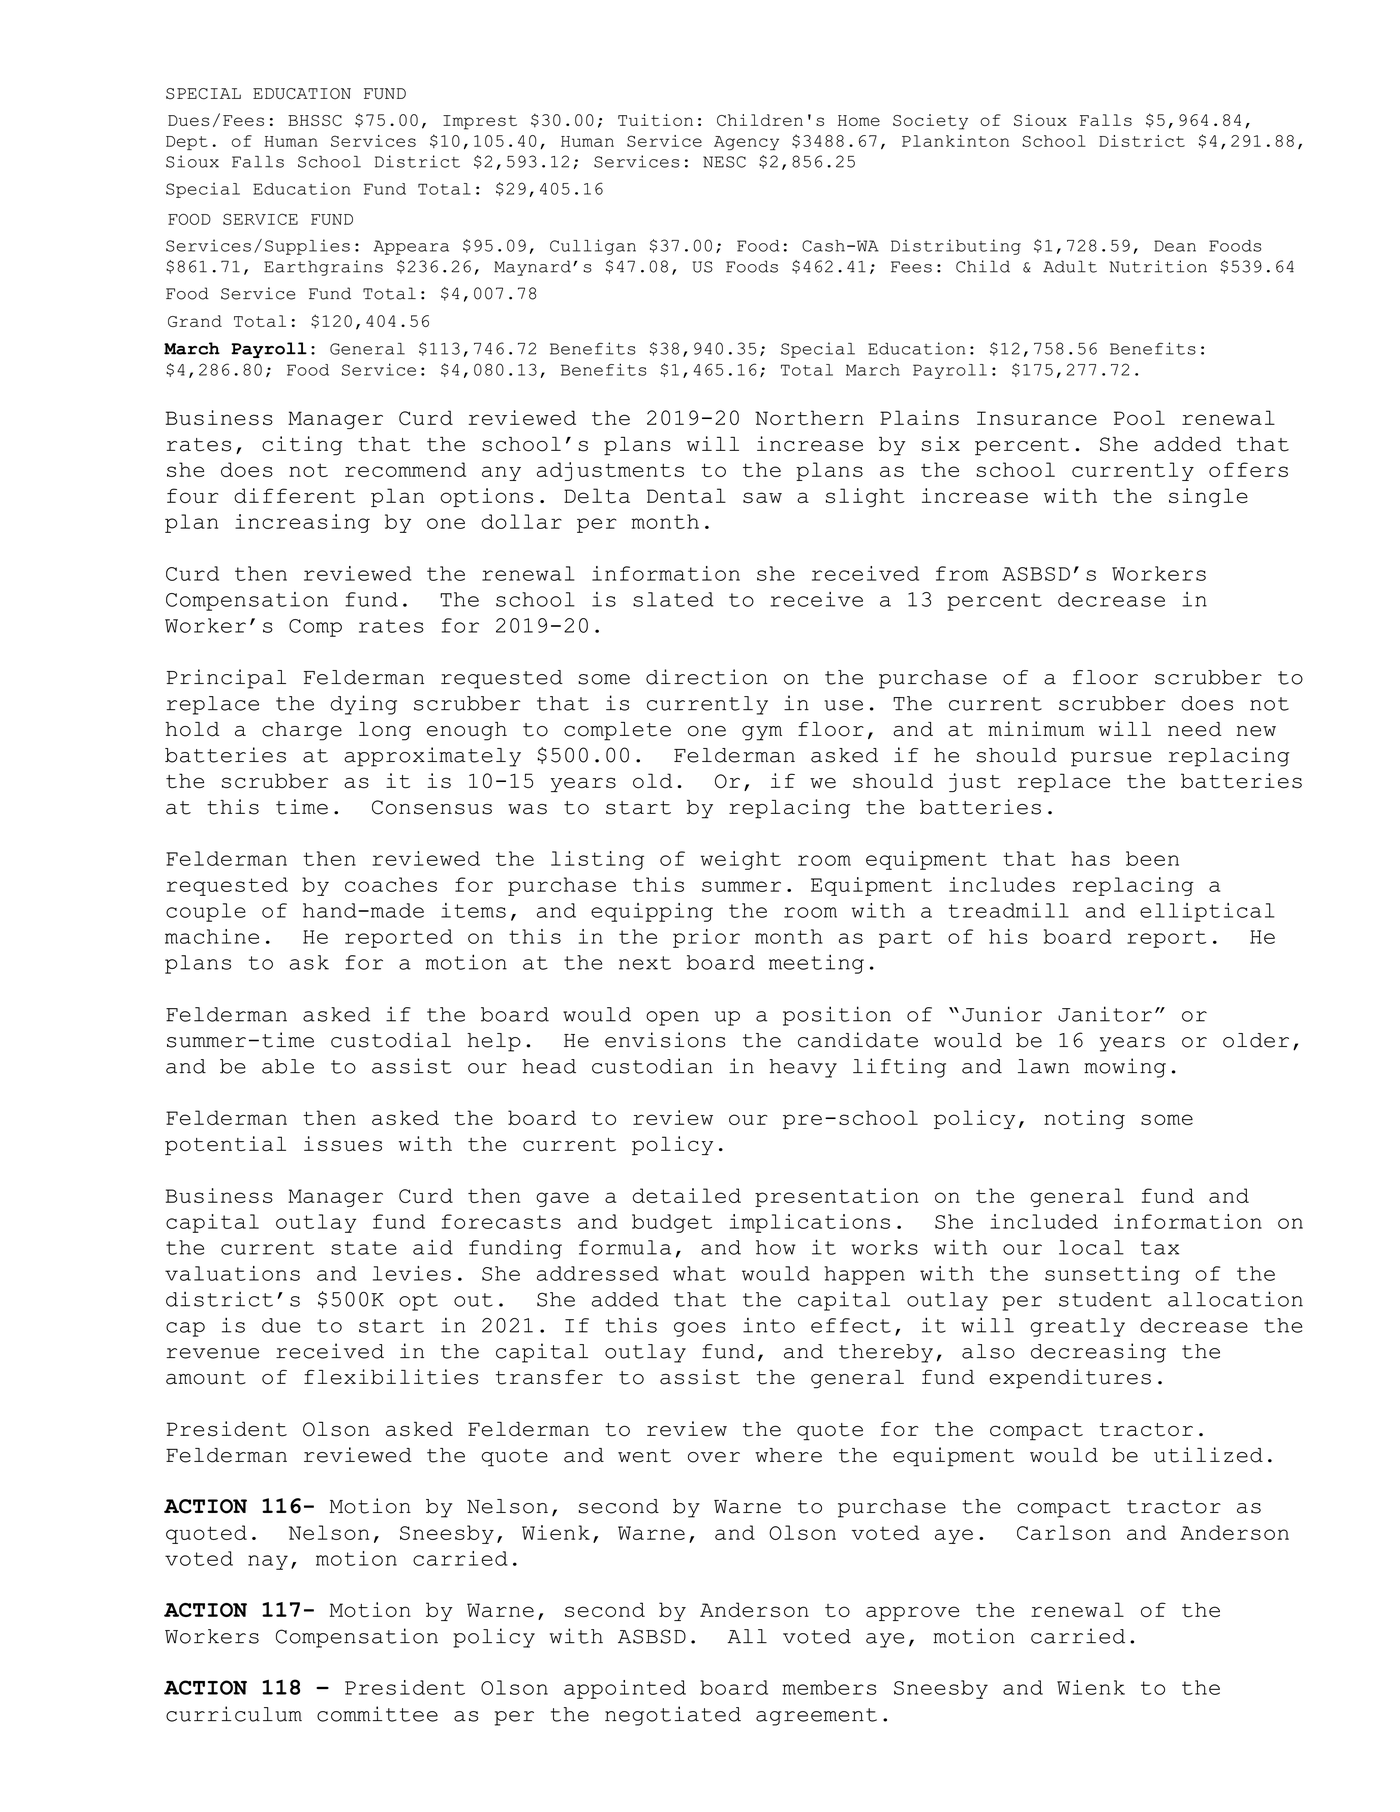 This screenshot has width=1400, height=1812. What do you see at coordinates (673, 1716) in the screenshot?
I see `negotiated` at bounding box center [673, 1716].
